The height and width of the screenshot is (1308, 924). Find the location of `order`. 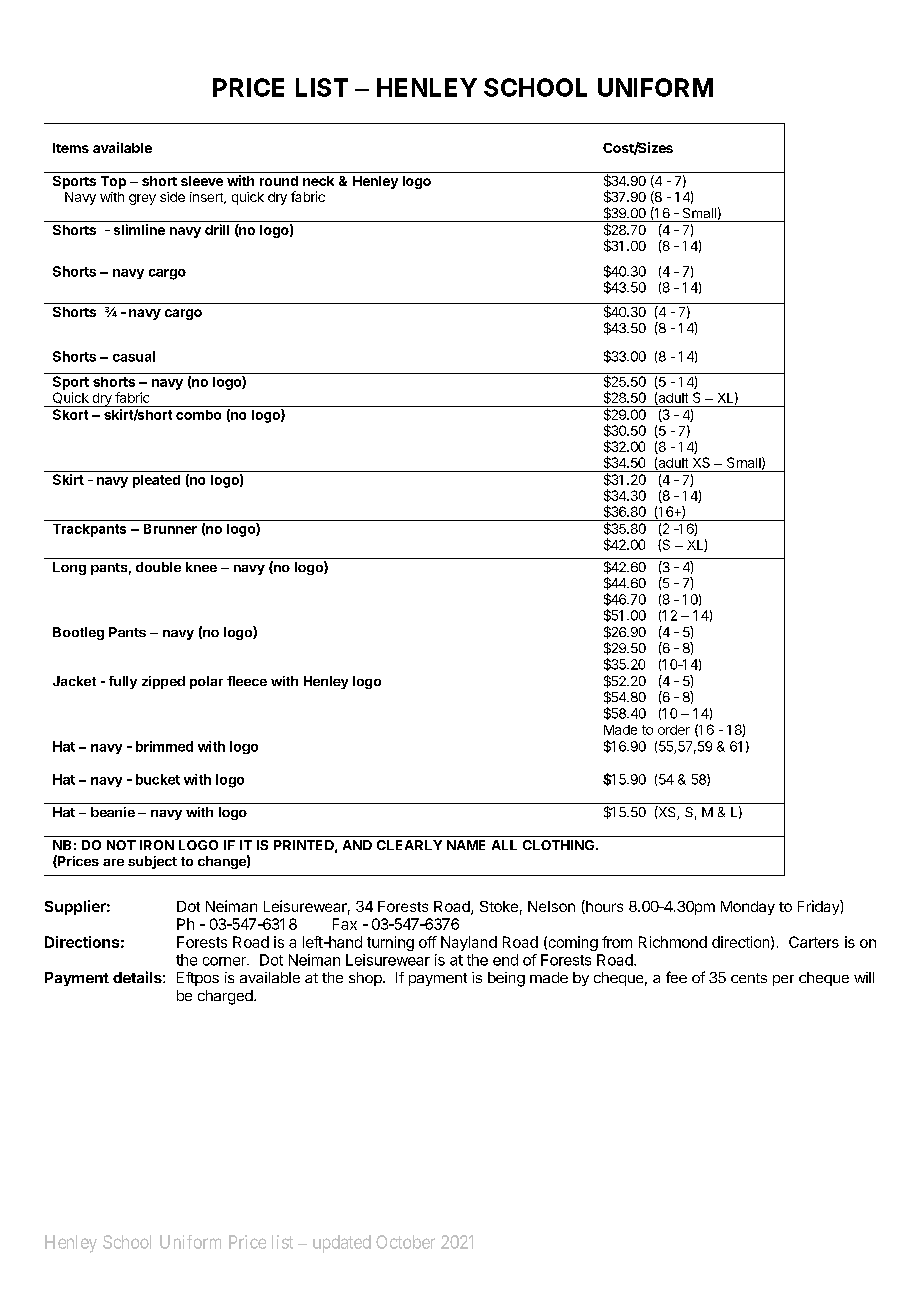

order is located at coordinates (674, 730).
